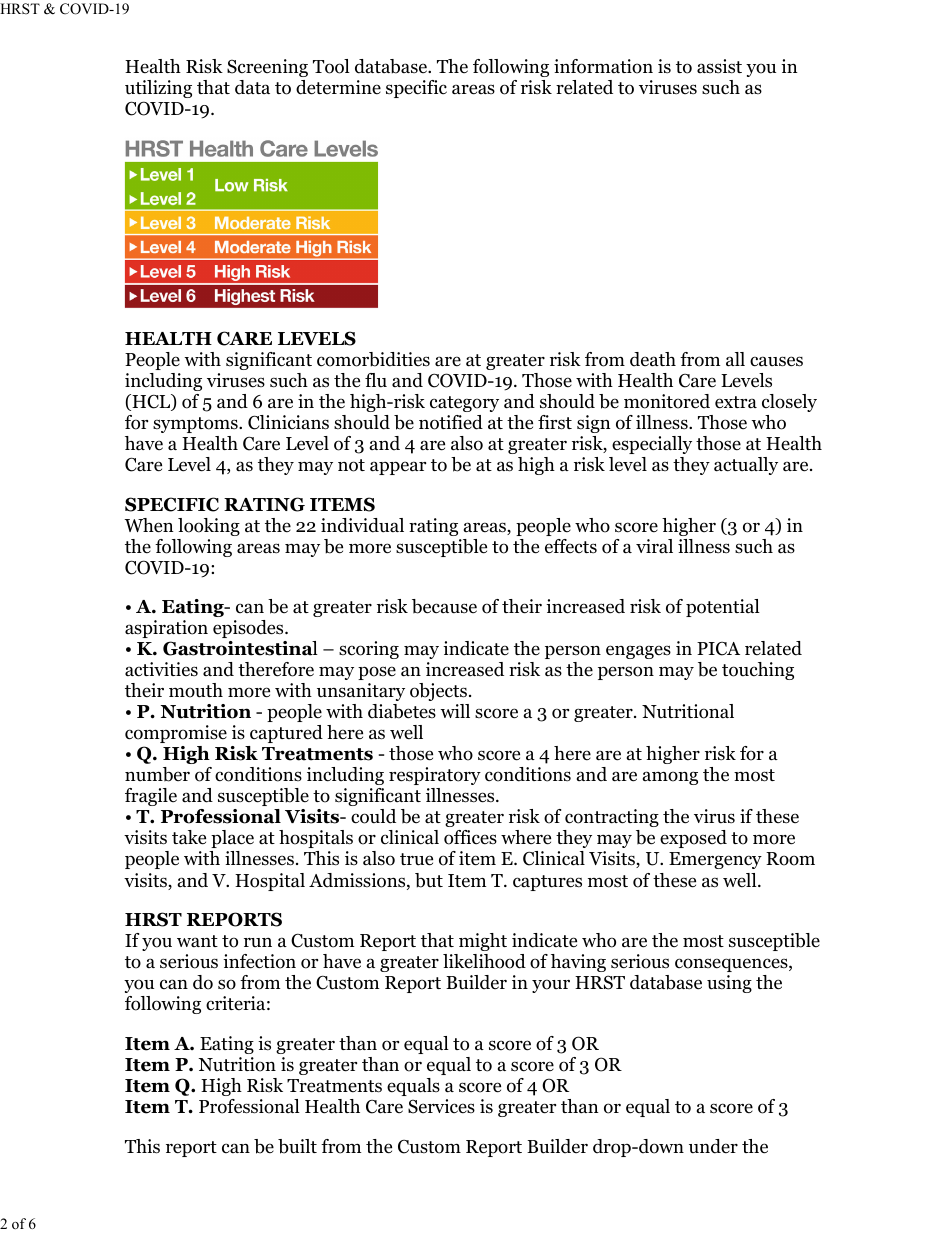 Image resolution: width=952 pixels, height=1233 pixels. What do you see at coordinates (267, 68) in the screenshot?
I see `Screening` at bounding box center [267, 68].
